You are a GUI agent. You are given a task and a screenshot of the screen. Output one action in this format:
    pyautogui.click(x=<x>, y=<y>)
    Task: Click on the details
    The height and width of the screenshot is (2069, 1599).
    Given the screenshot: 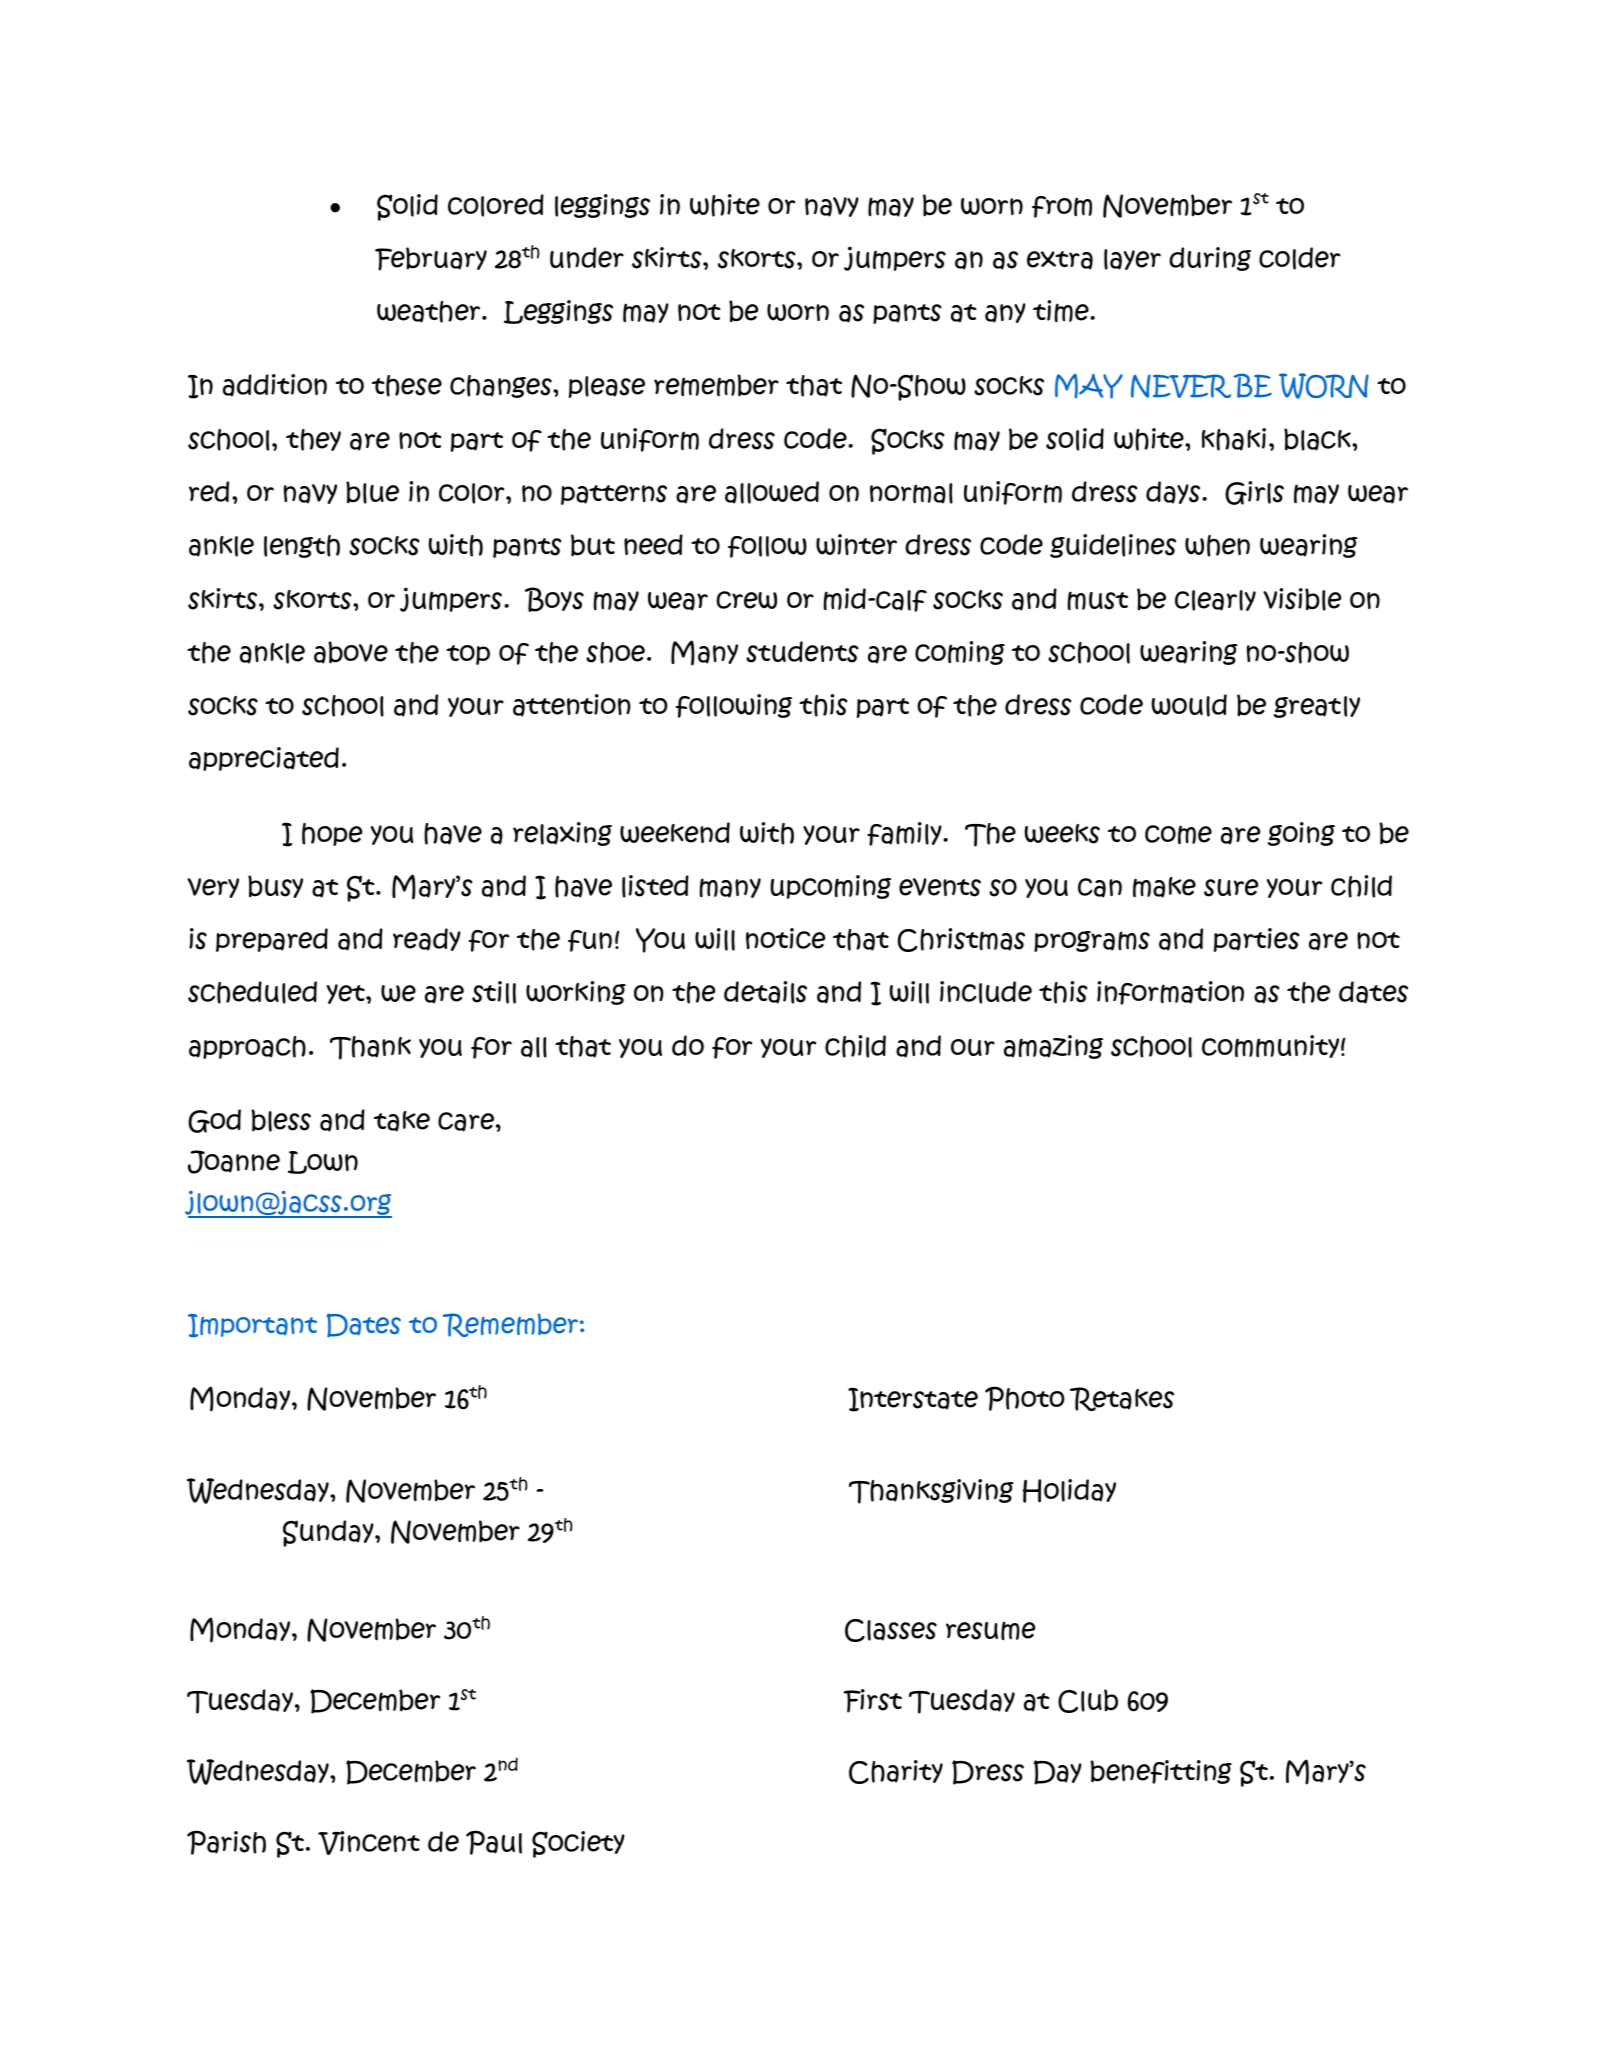 What is the action you would take?
    pyautogui.click(x=765, y=992)
